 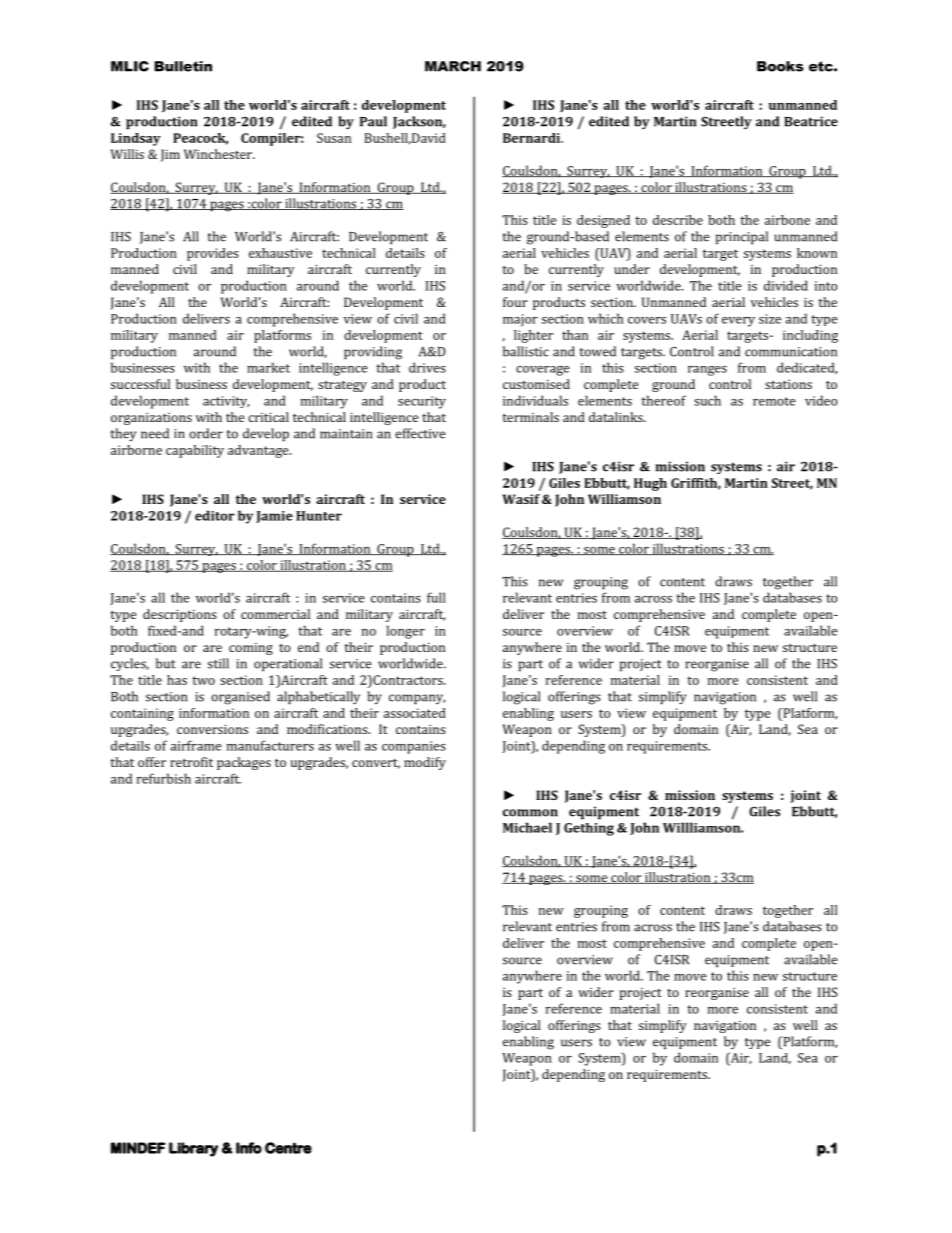 I want to click on Michael, so click(x=527, y=827).
